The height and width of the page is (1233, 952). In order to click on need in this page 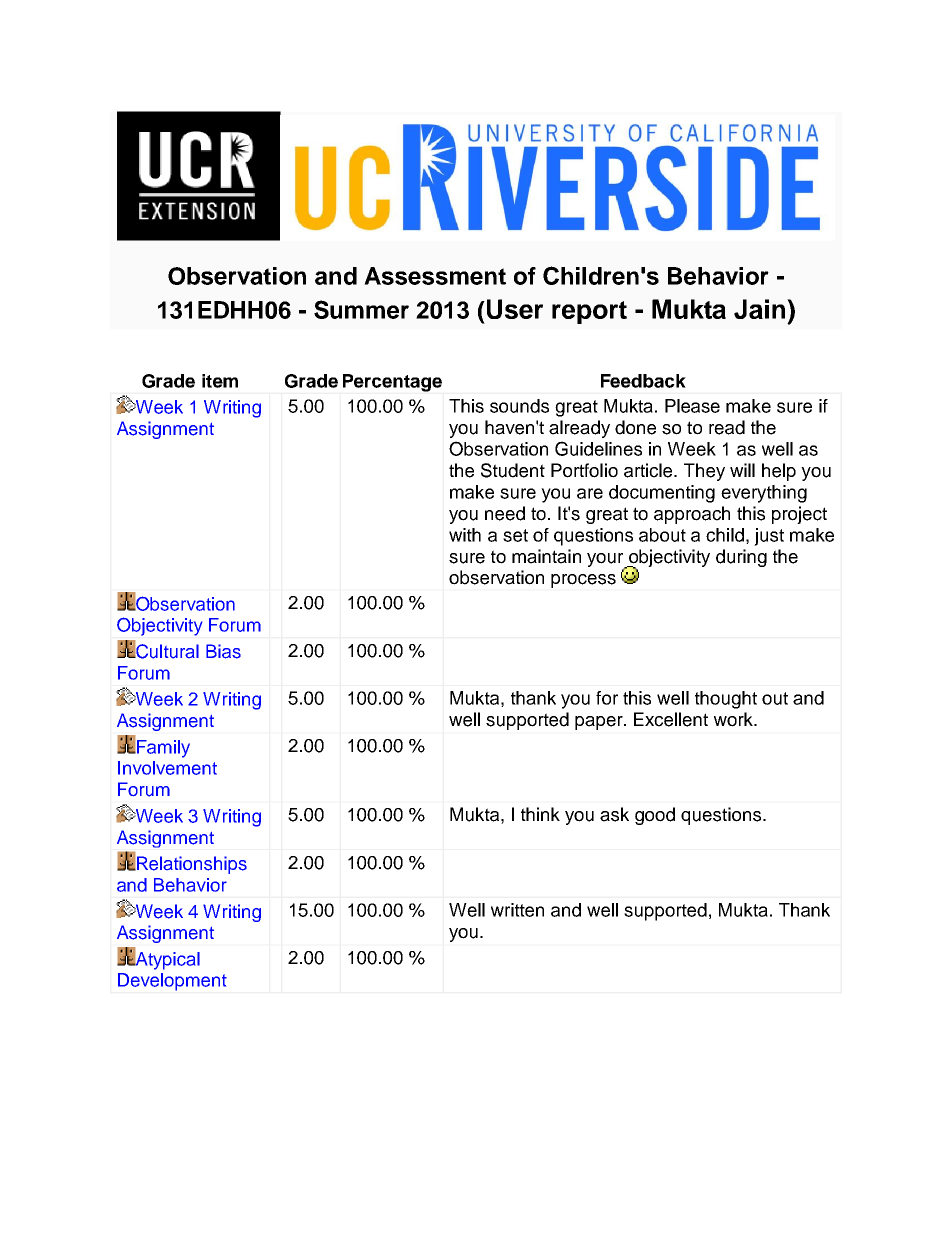, I will do `click(505, 513)`.
